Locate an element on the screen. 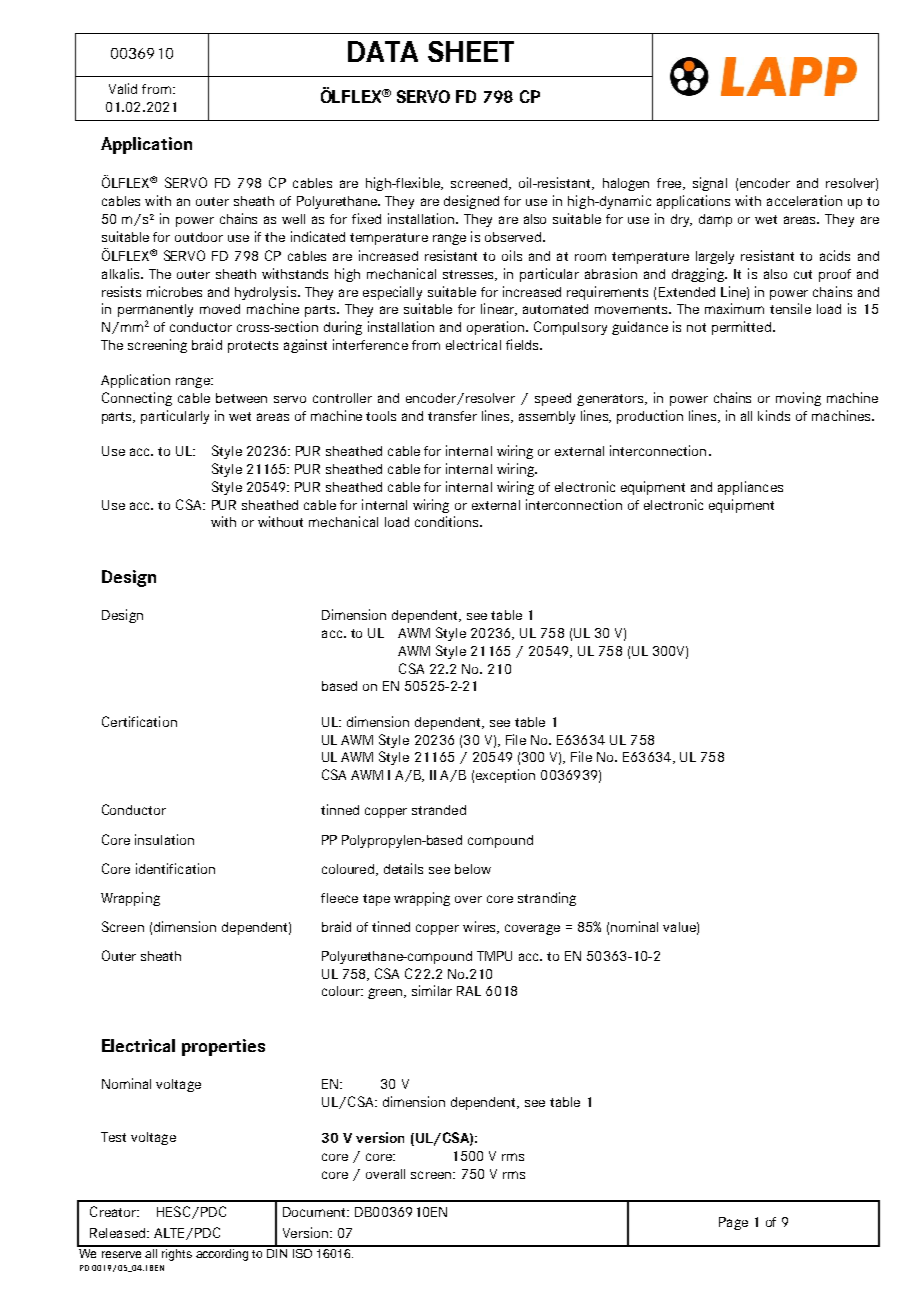 The height and width of the screenshot is (1308, 924). between is located at coordinates (241, 398).
